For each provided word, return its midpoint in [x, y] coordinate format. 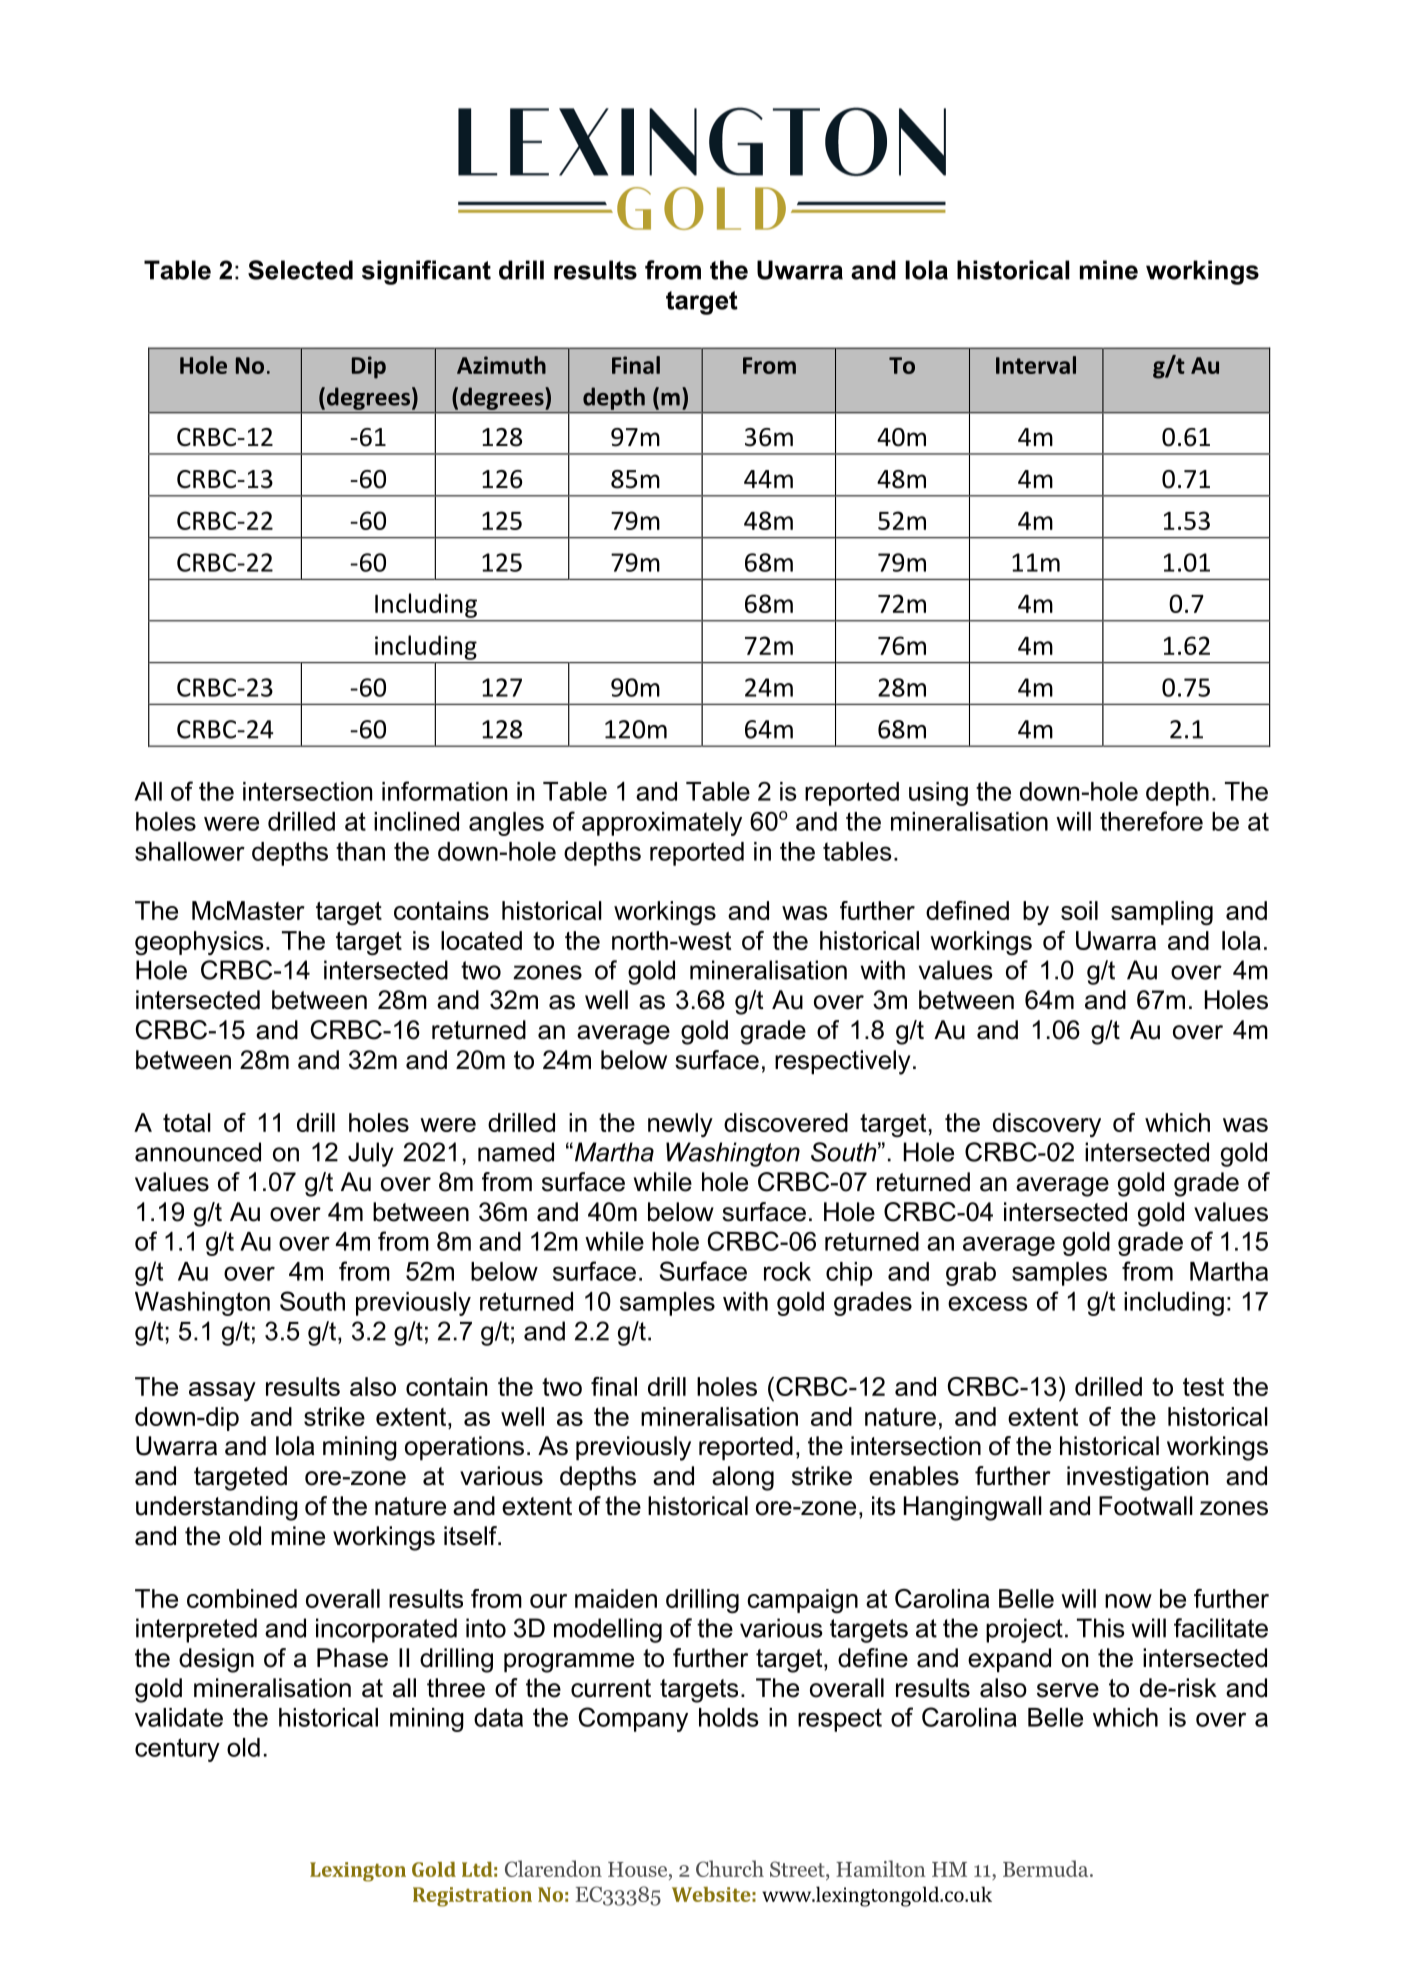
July [371, 1154]
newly [680, 1125]
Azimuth [501, 365]
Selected [300, 270]
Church [730, 1868]
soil [1079, 910]
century [177, 1750]
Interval [1036, 365]
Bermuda [1047, 1868]
